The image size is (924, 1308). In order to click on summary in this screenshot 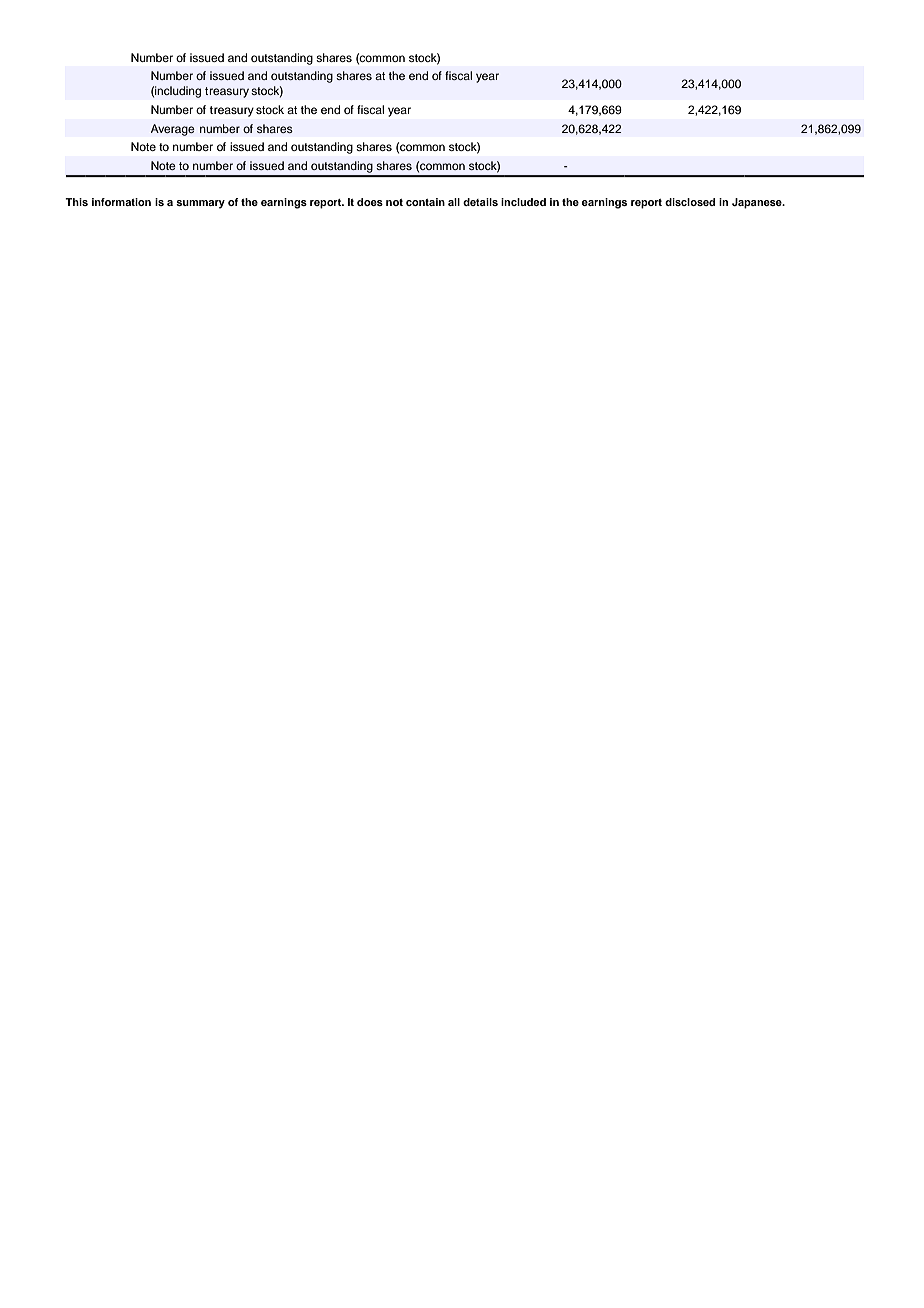, I will do `click(200, 204)`.
